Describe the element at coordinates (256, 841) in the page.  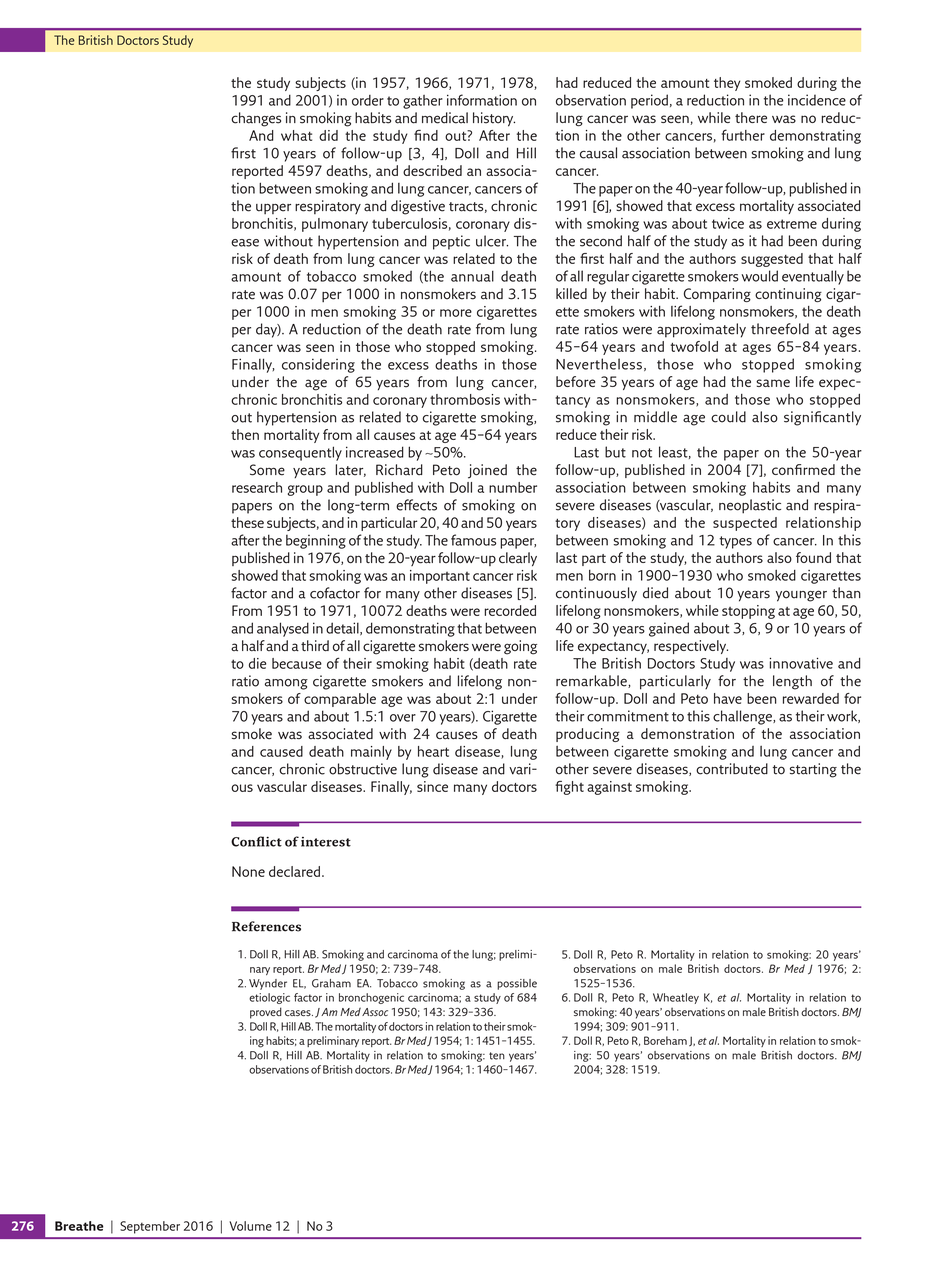
I see `Conflict` at that location.
